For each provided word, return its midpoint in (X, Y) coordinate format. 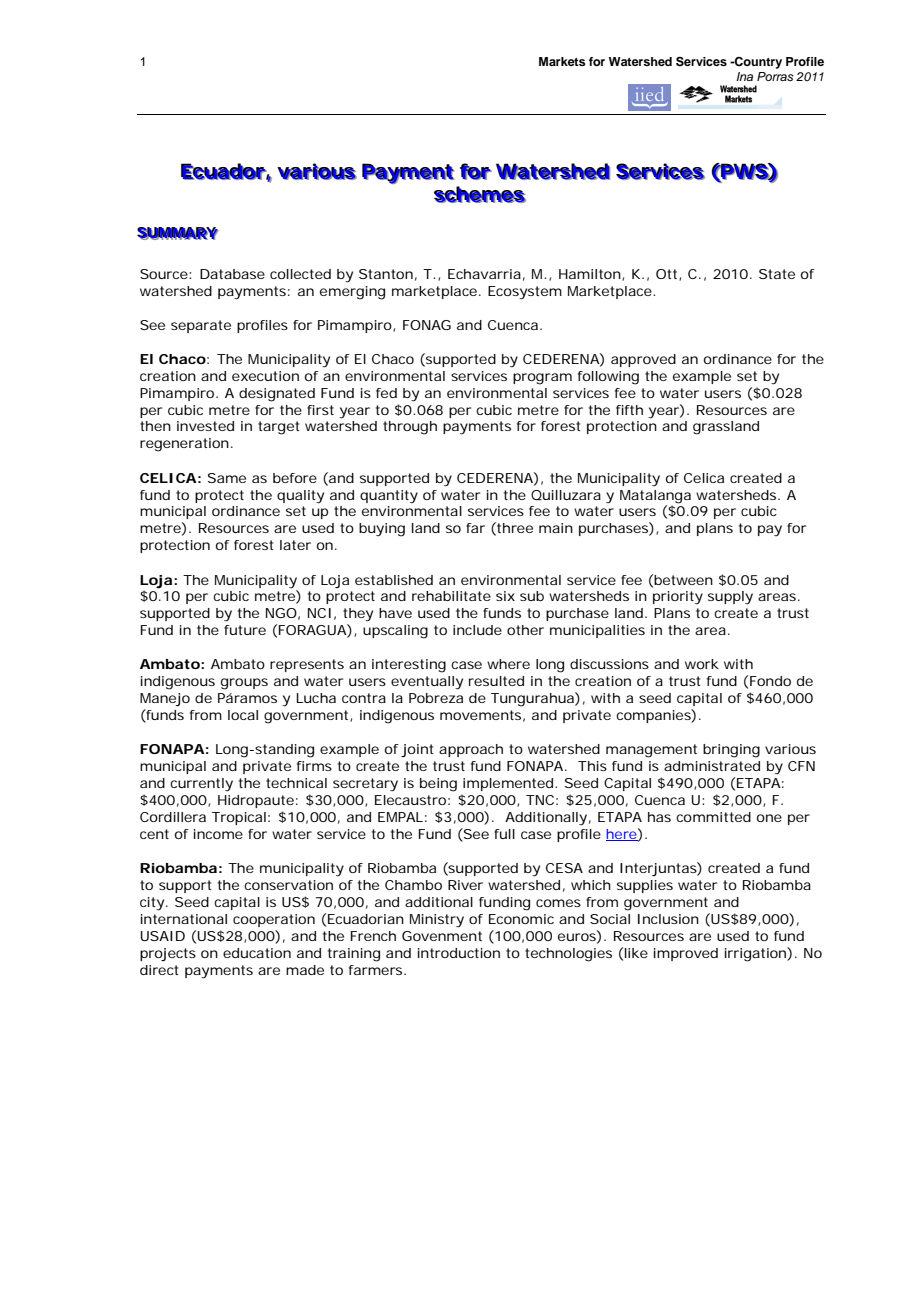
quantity (389, 497)
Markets (562, 61)
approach (471, 750)
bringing (731, 751)
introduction (459, 953)
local (243, 715)
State (777, 274)
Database (232, 274)
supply (730, 598)
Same (227, 478)
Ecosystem (525, 293)
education (257, 953)
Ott (668, 275)
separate (201, 326)
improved (686, 954)
